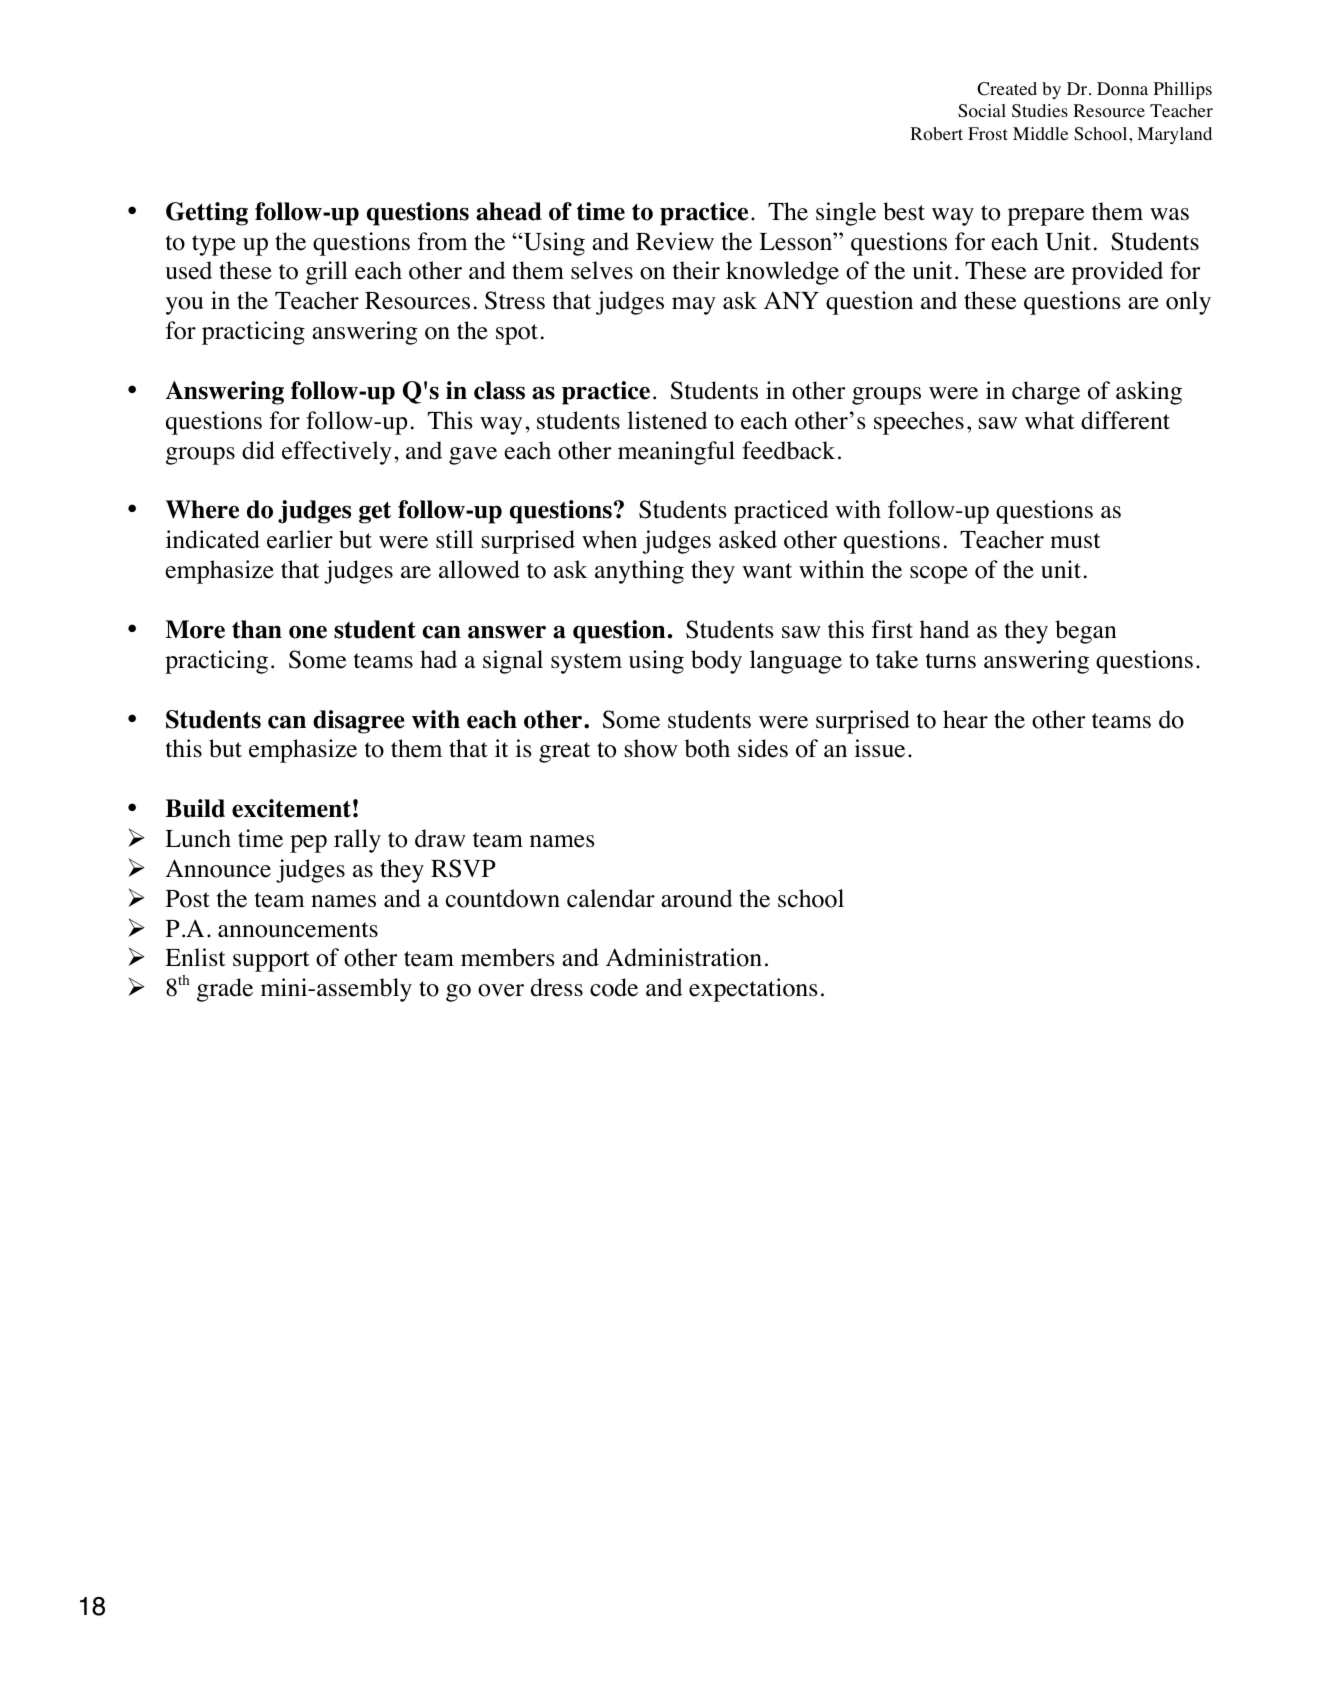 The image size is (1319, 1707). Describe the element at coordinates (965, 719) in the screenshot. I see `hear` at that location.
